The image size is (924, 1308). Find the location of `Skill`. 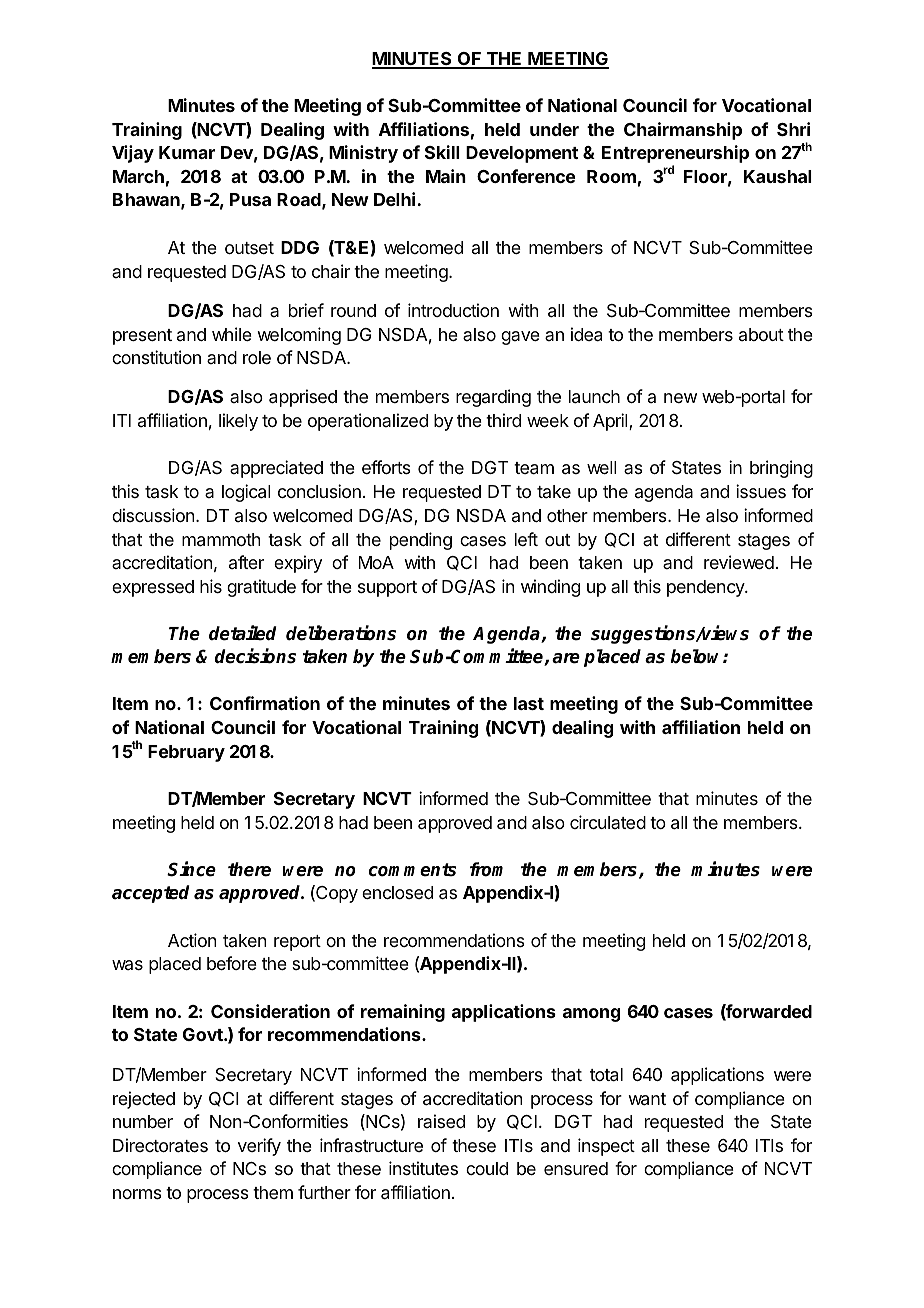

Skill is located at coordinates (442, 152).
